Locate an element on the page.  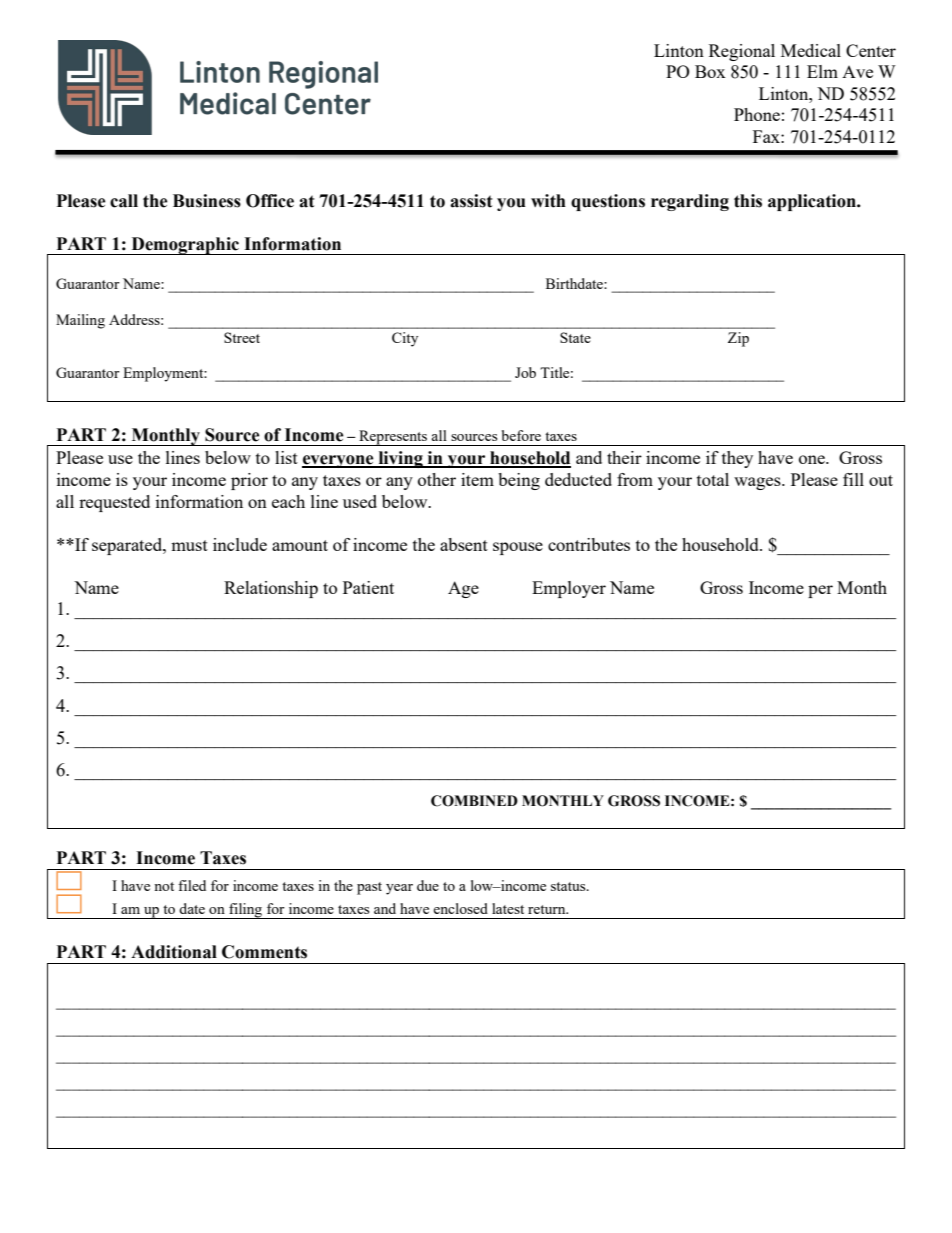
Elm is located at coordinates (822, 71).
